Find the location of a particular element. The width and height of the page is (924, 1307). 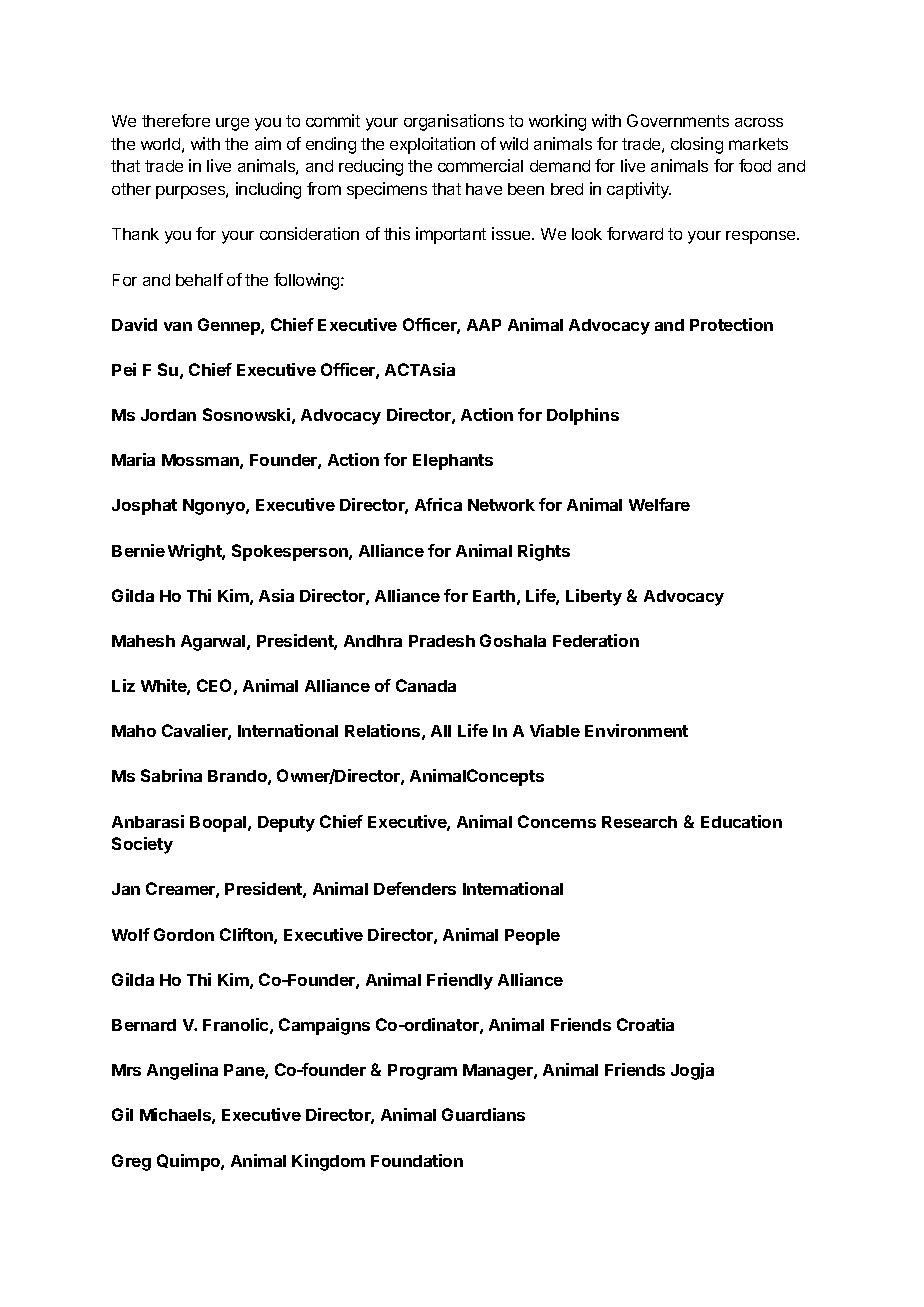

Pradesh is located at coordinates (442, 641).
